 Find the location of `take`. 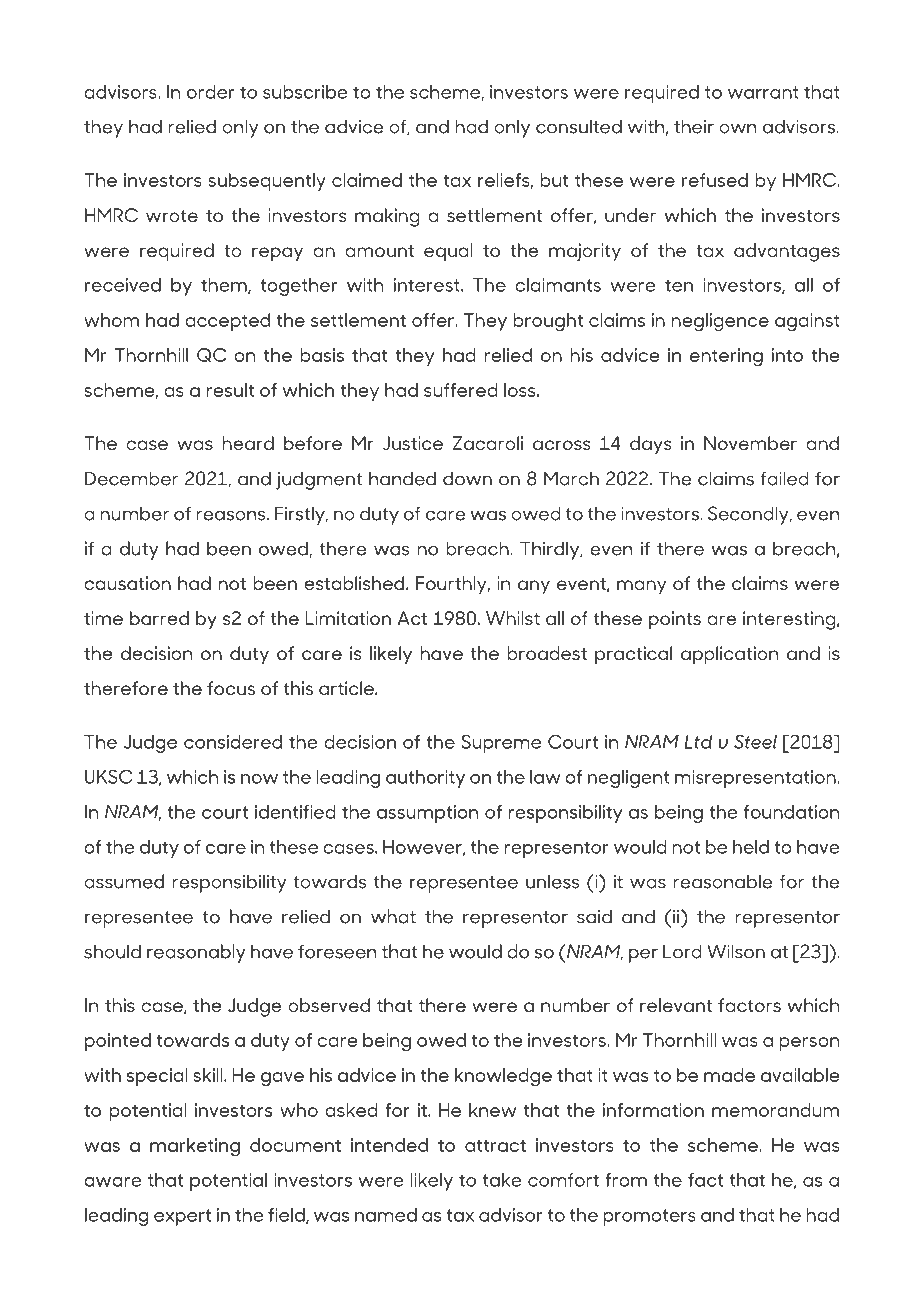

take is located at coordinates (502, 1180).
